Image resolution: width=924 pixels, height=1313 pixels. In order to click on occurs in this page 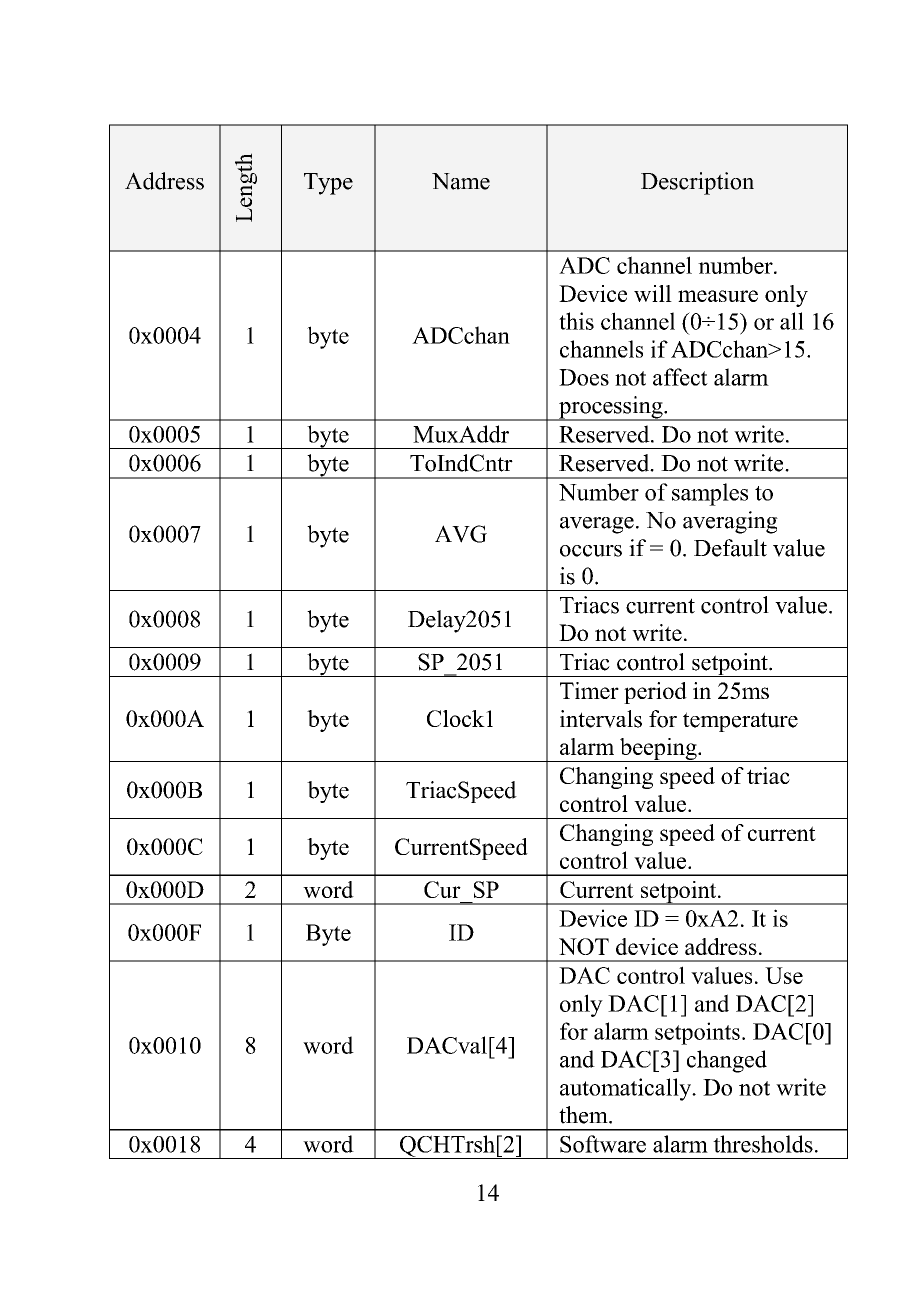, I will do `click(591, 551)`.
